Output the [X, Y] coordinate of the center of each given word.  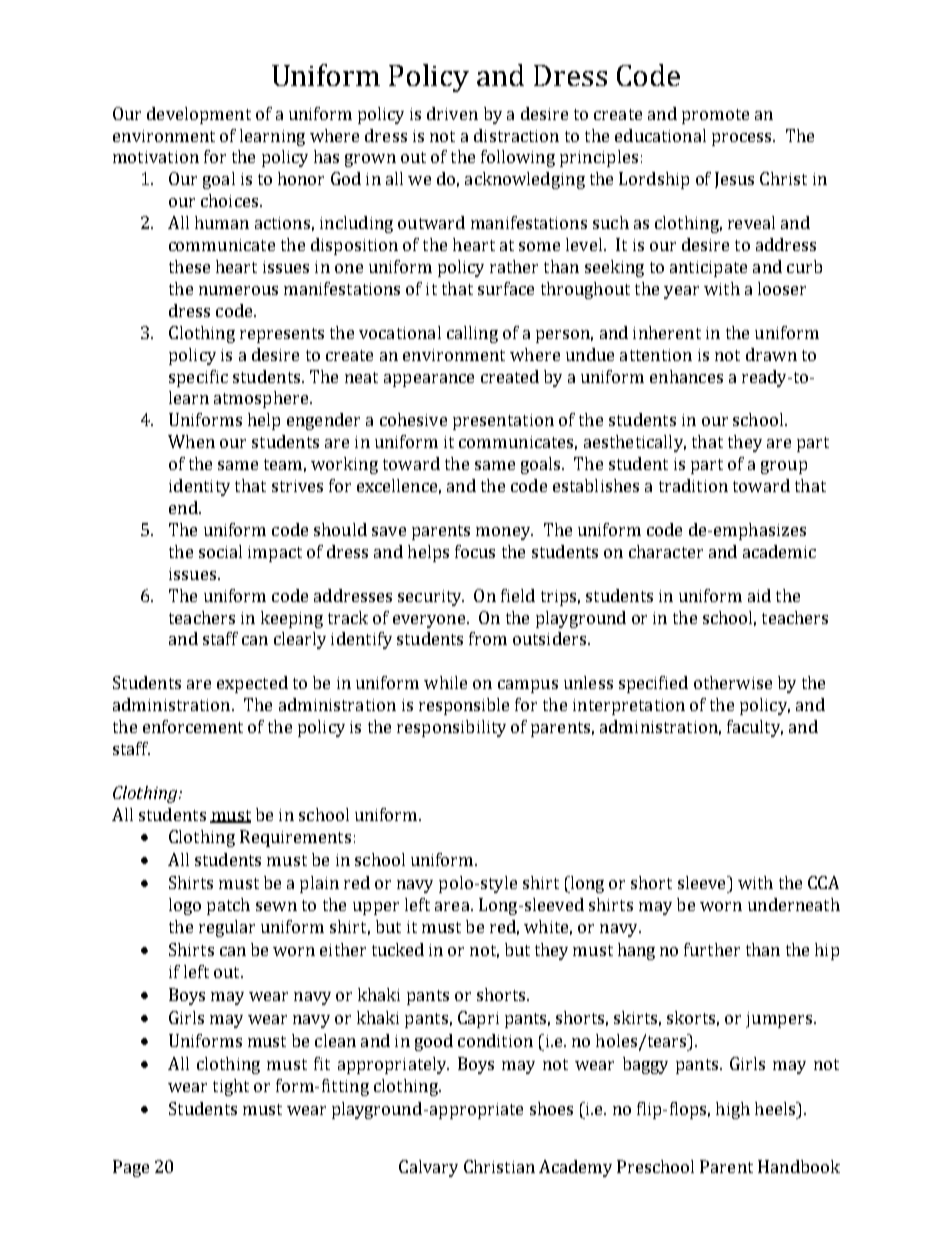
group [784, 467]
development [199, 115]
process [743, 139]
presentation [503, 422]
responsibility [451, 728]
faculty [755, 728]
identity [199, 487]
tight [231, 1087]
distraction [516, 135]
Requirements [295, 838]
